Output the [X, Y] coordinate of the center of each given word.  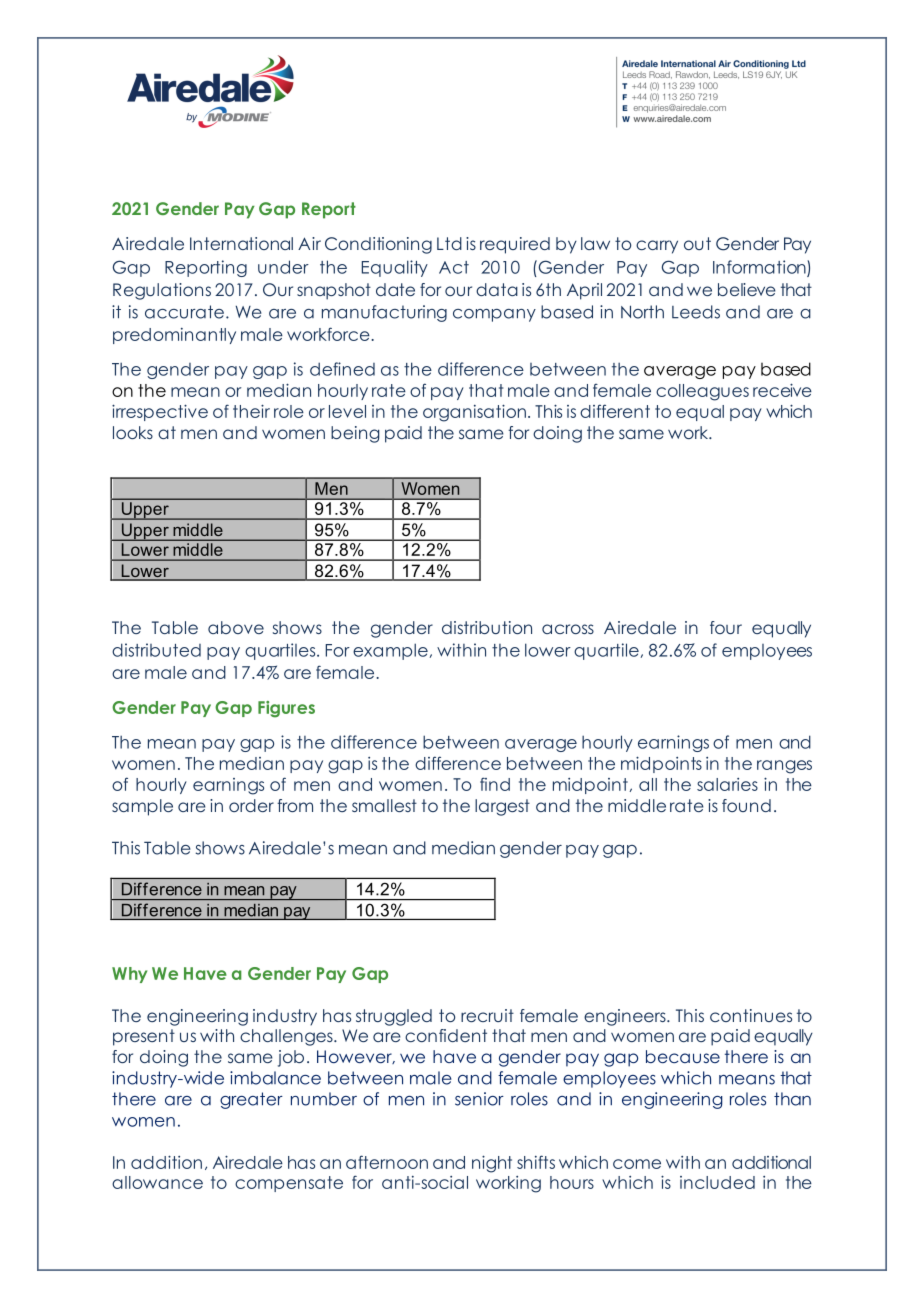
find [495, 784]
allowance [157, 1182]
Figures [286, 709]
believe [747, 289]
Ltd [449, 243]
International [241, 243]
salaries [727, 784]
